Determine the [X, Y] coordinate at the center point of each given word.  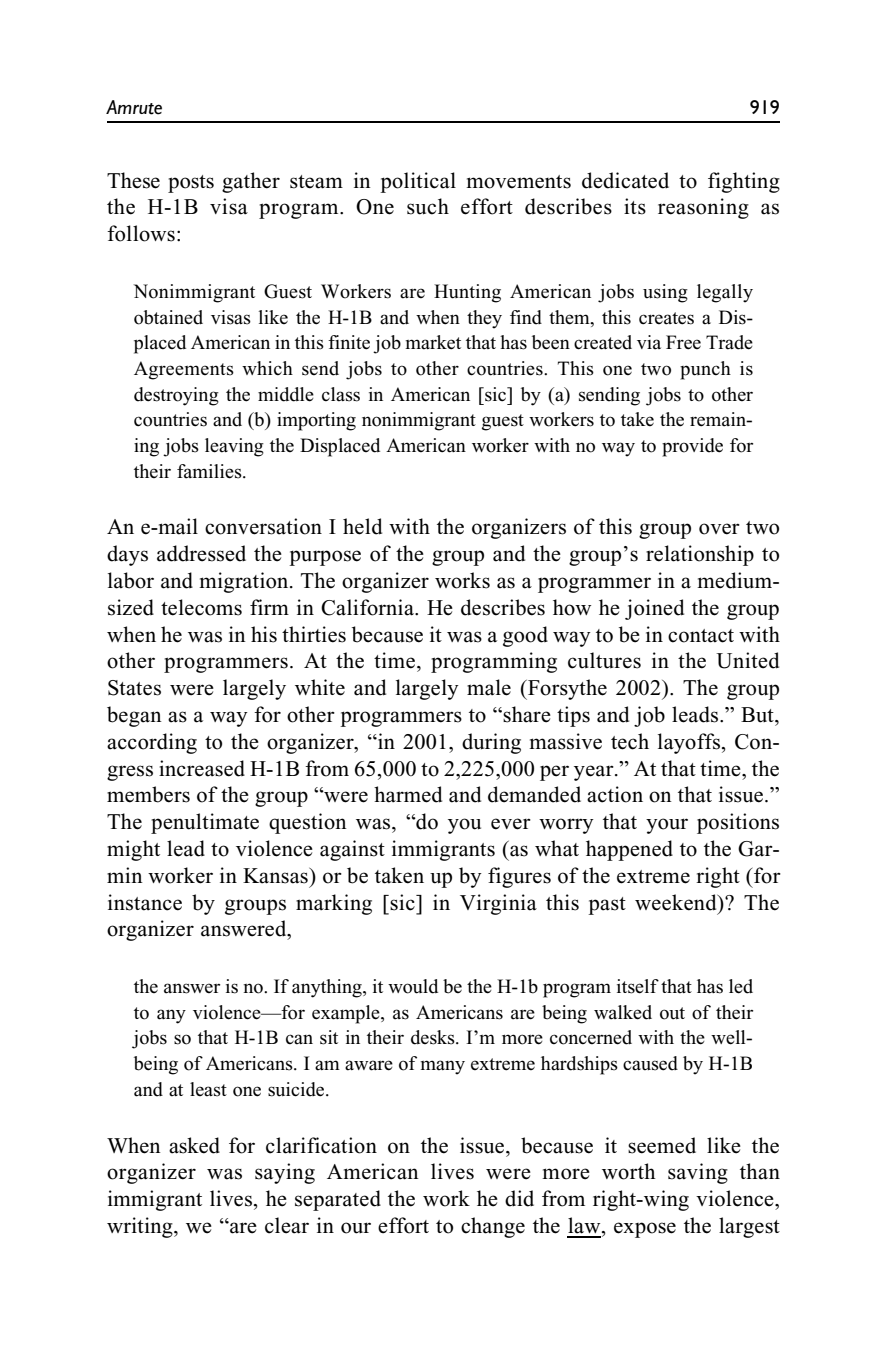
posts [191, 184]
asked [194, 1145]
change [493, 1227]
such [428, 206]
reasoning [703, 208]
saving [698, 1173]
